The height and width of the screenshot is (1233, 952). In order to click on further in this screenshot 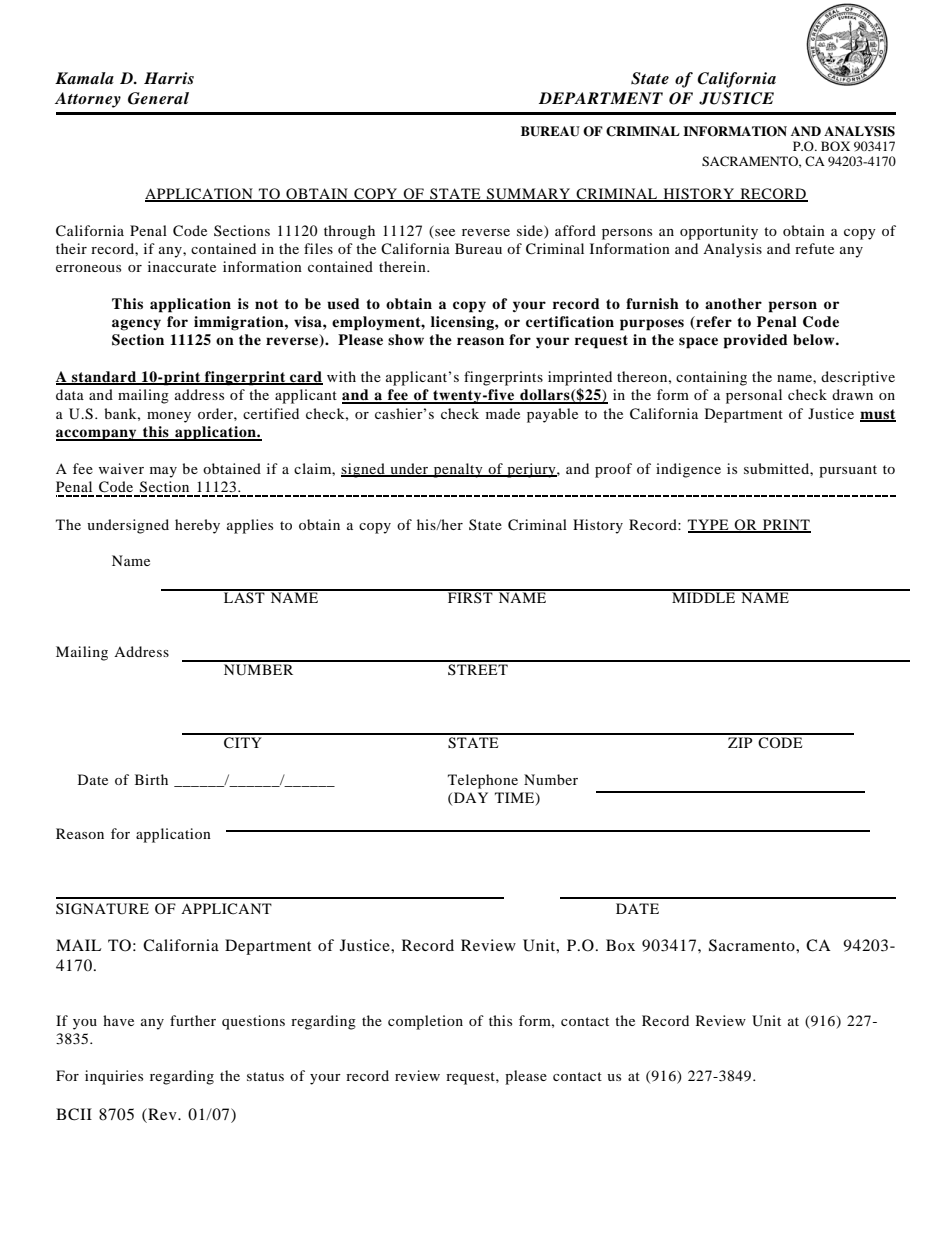, I will do `click(193, 1020)`.
